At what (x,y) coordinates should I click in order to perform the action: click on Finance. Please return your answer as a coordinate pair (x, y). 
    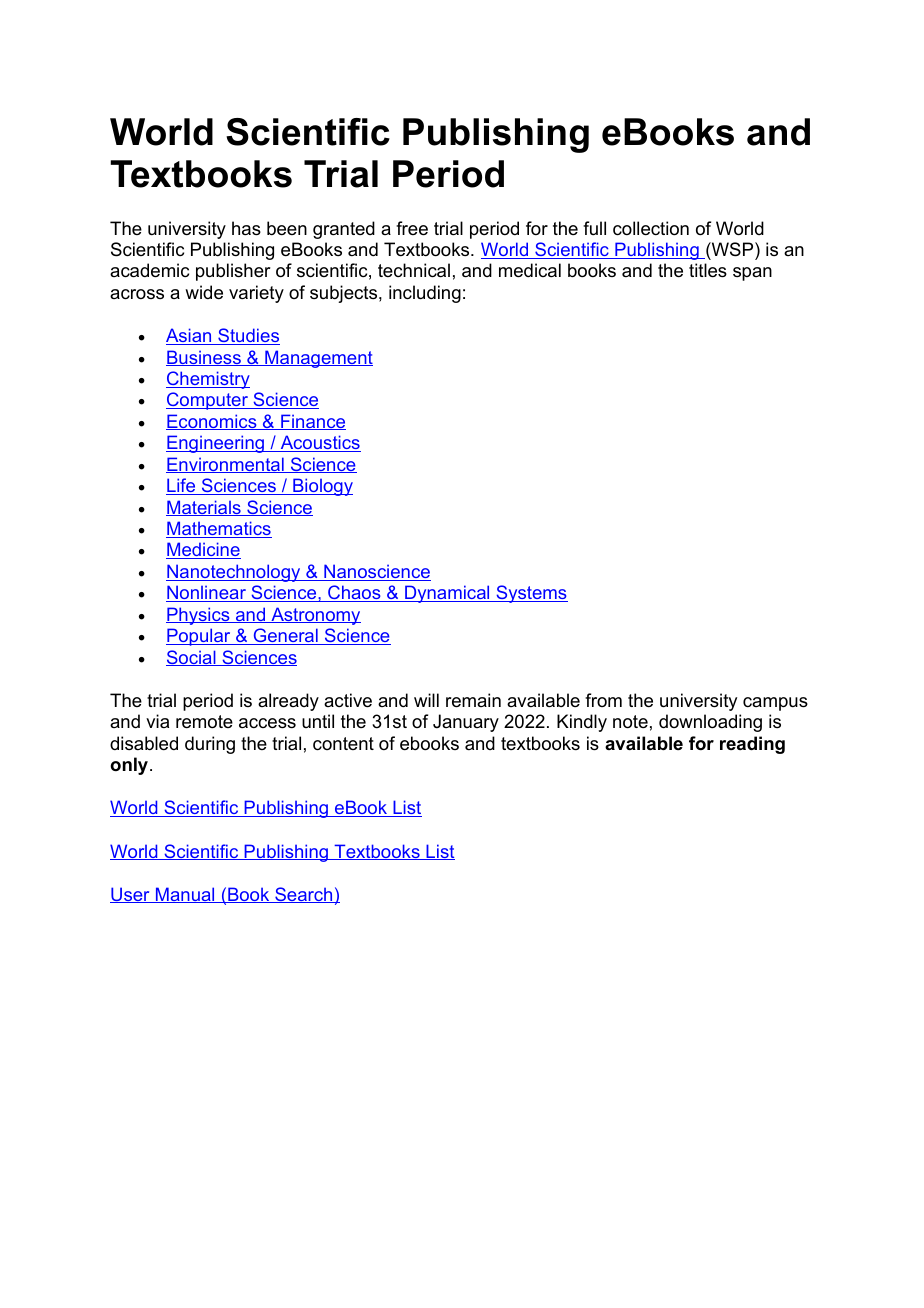
    Looking at the image, I should click on (312, 422).
